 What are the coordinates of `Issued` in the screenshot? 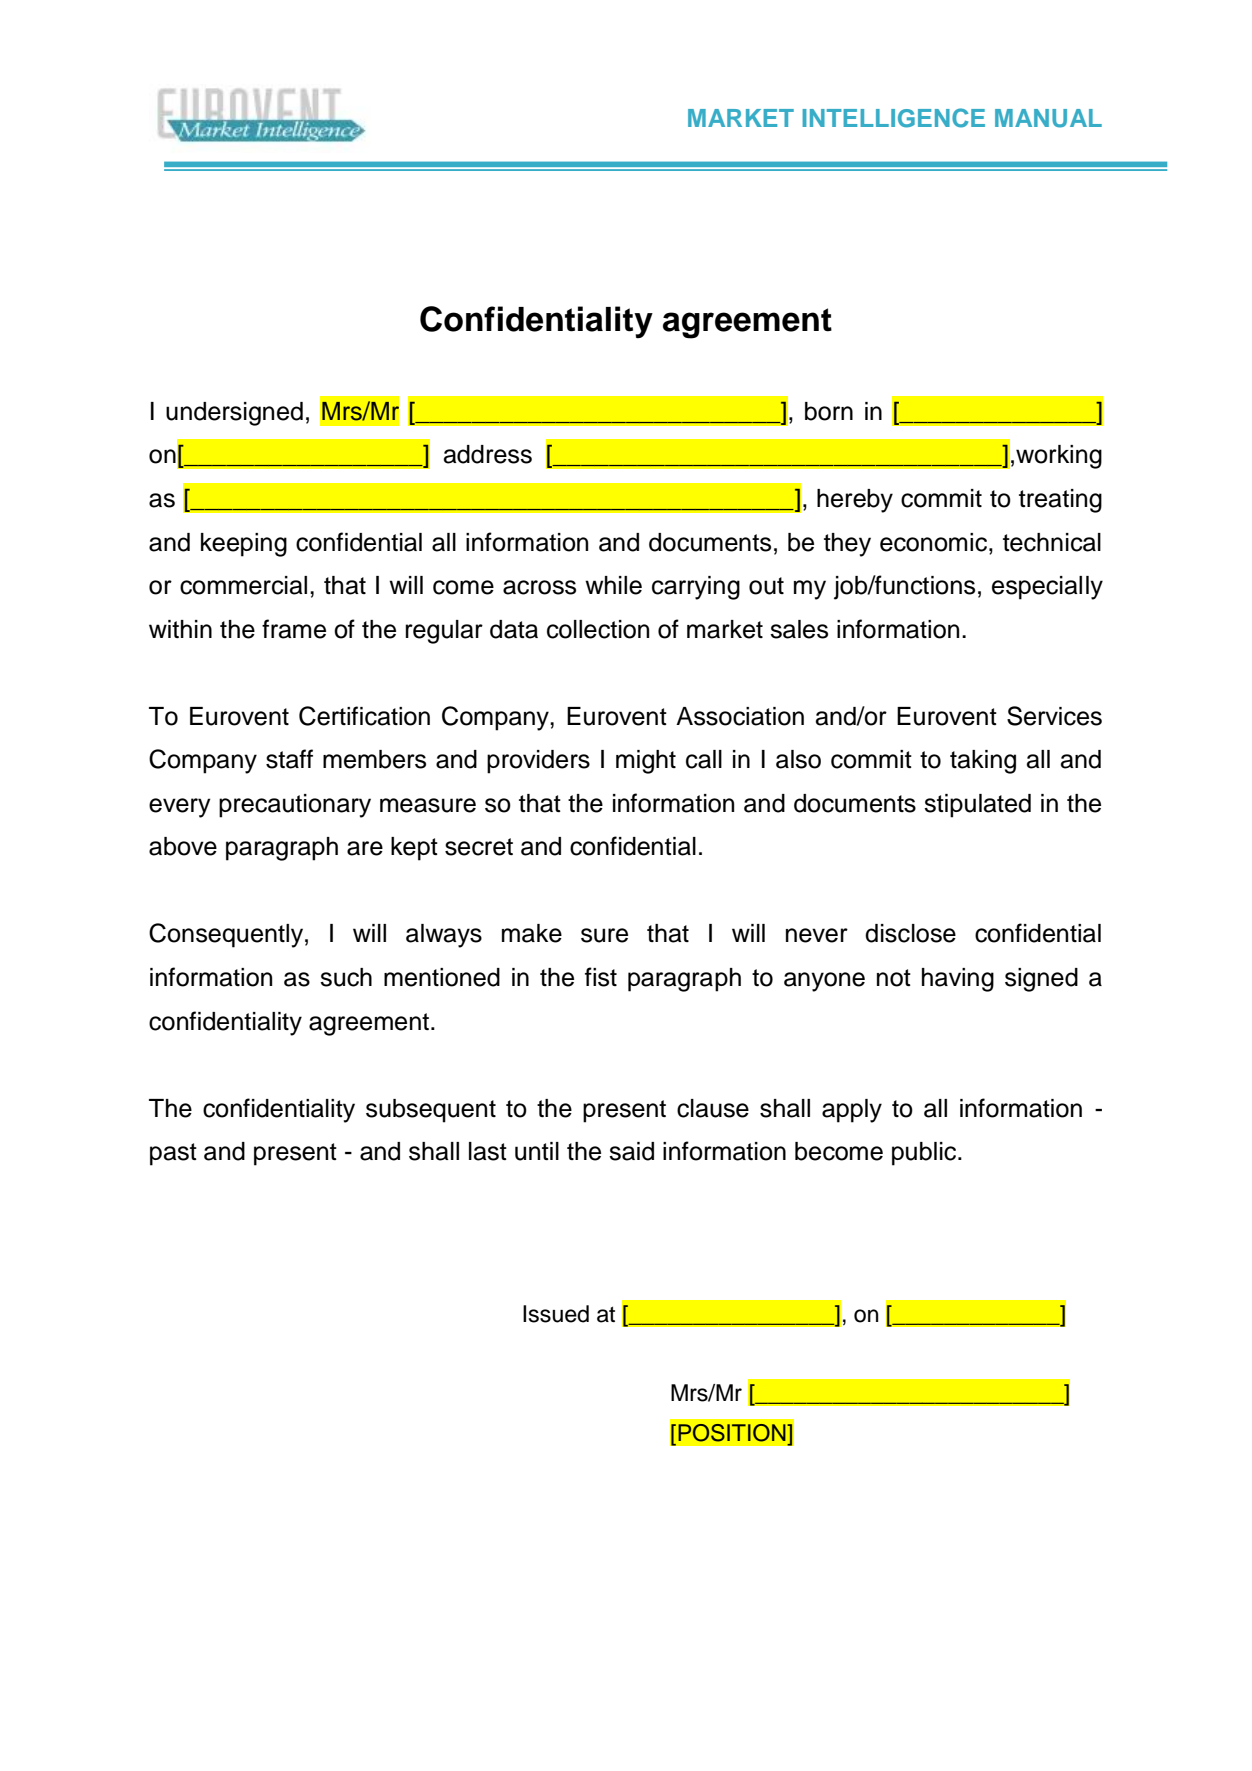 It's located at (556, 1314).
